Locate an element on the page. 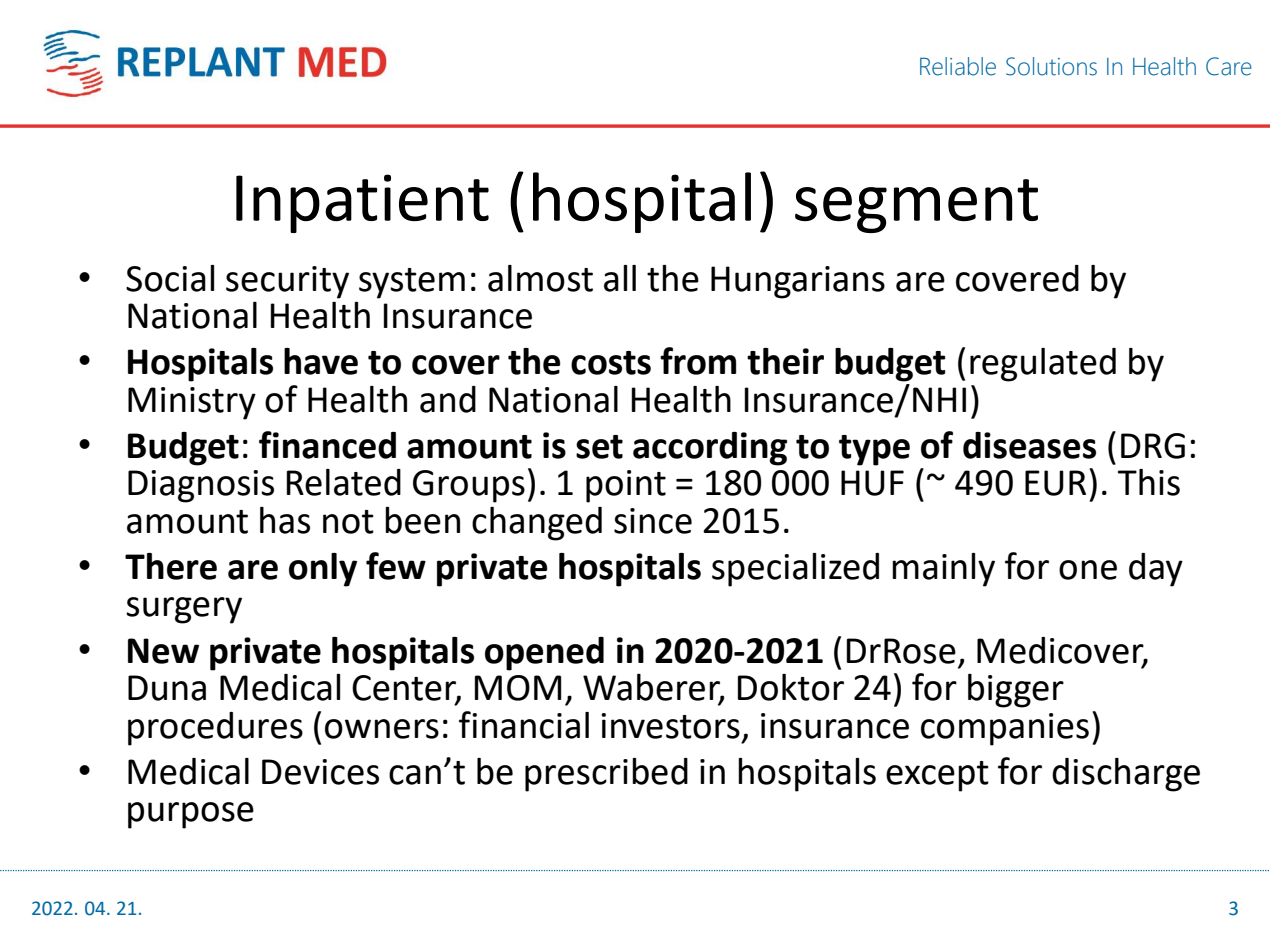  from is located at coordinates (698, 361).
